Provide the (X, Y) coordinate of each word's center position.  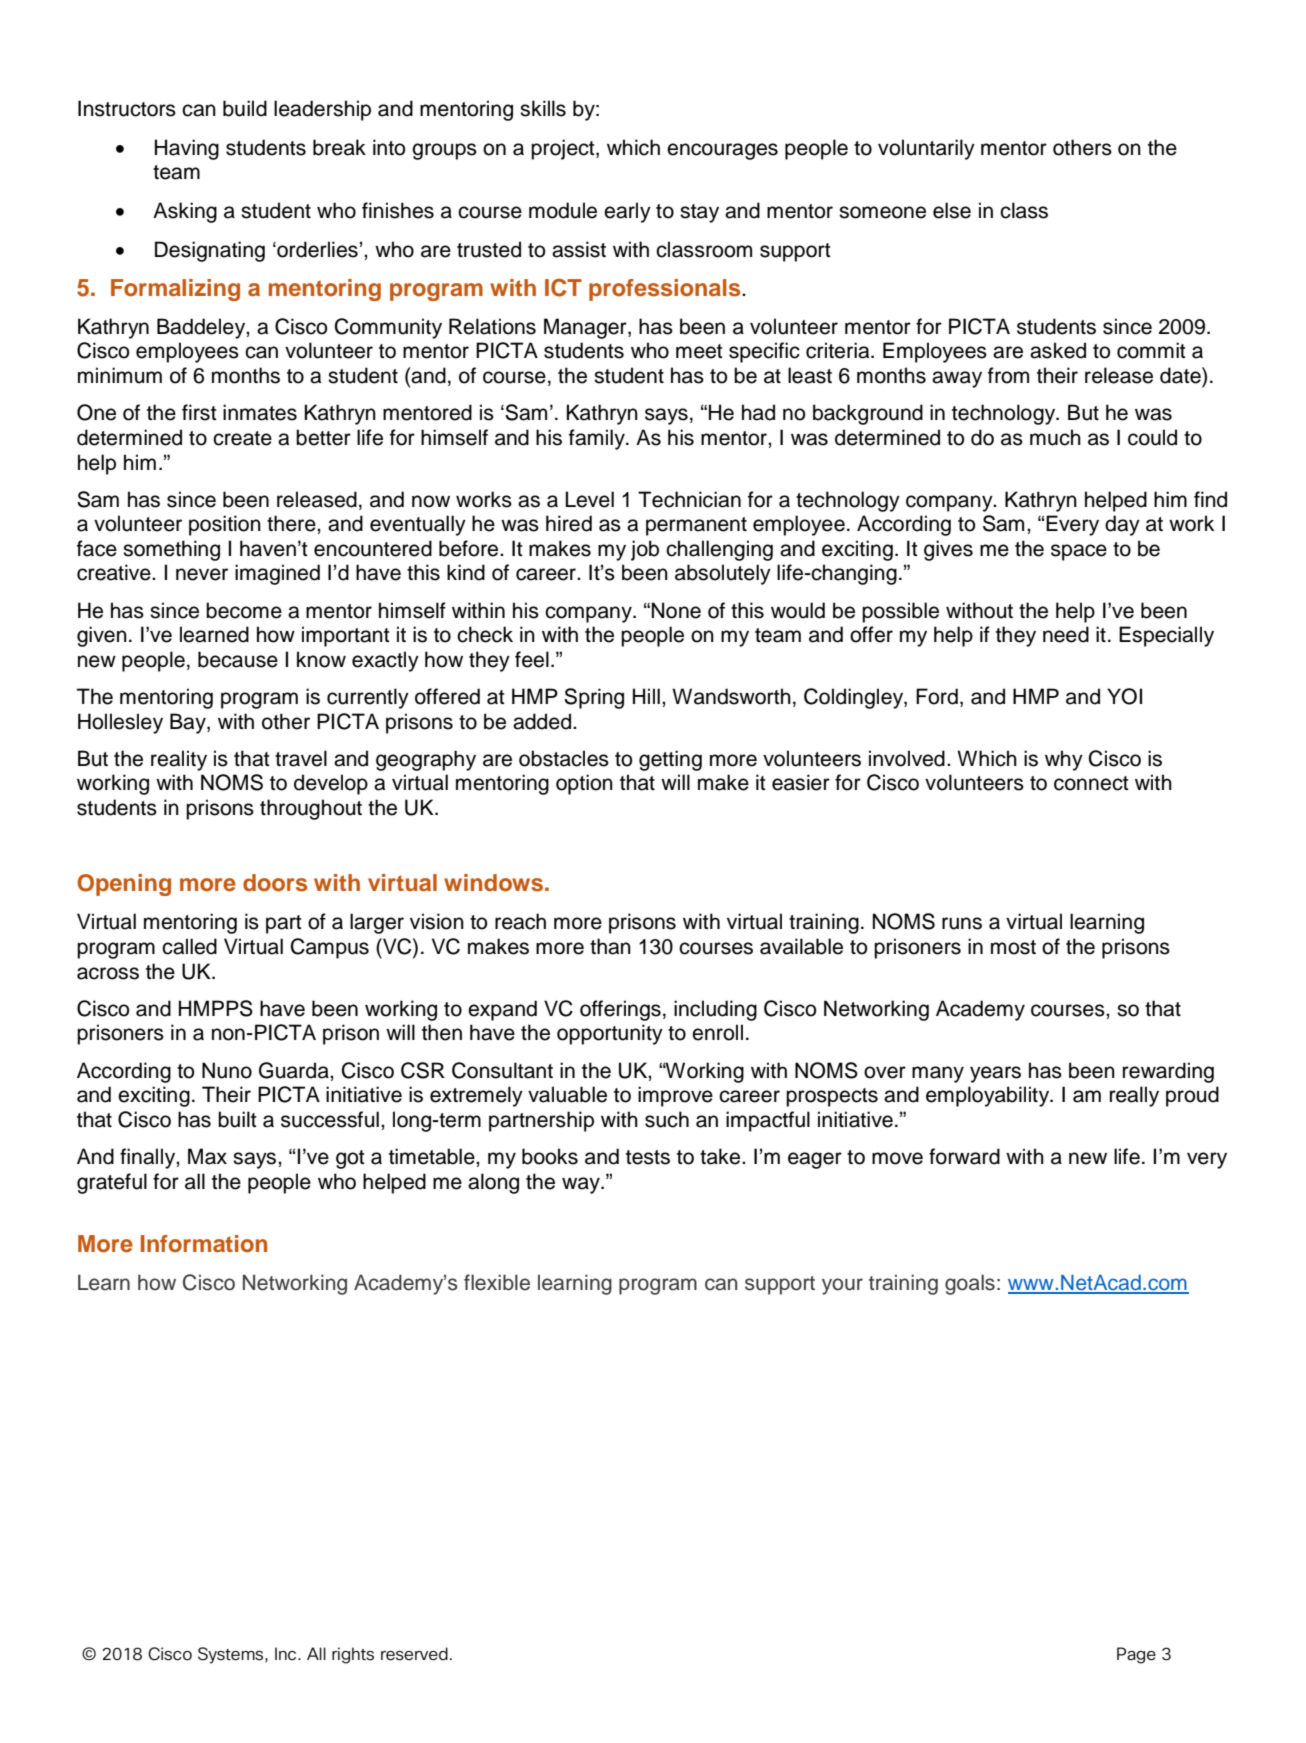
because (238, 659)
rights (353, 1655)
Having (187, 149)
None (676, 610)
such (667, 1119)
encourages (722, 151)
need (1066, 634)
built (237, 1119)
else (952, 210)
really (1134, 1096)
